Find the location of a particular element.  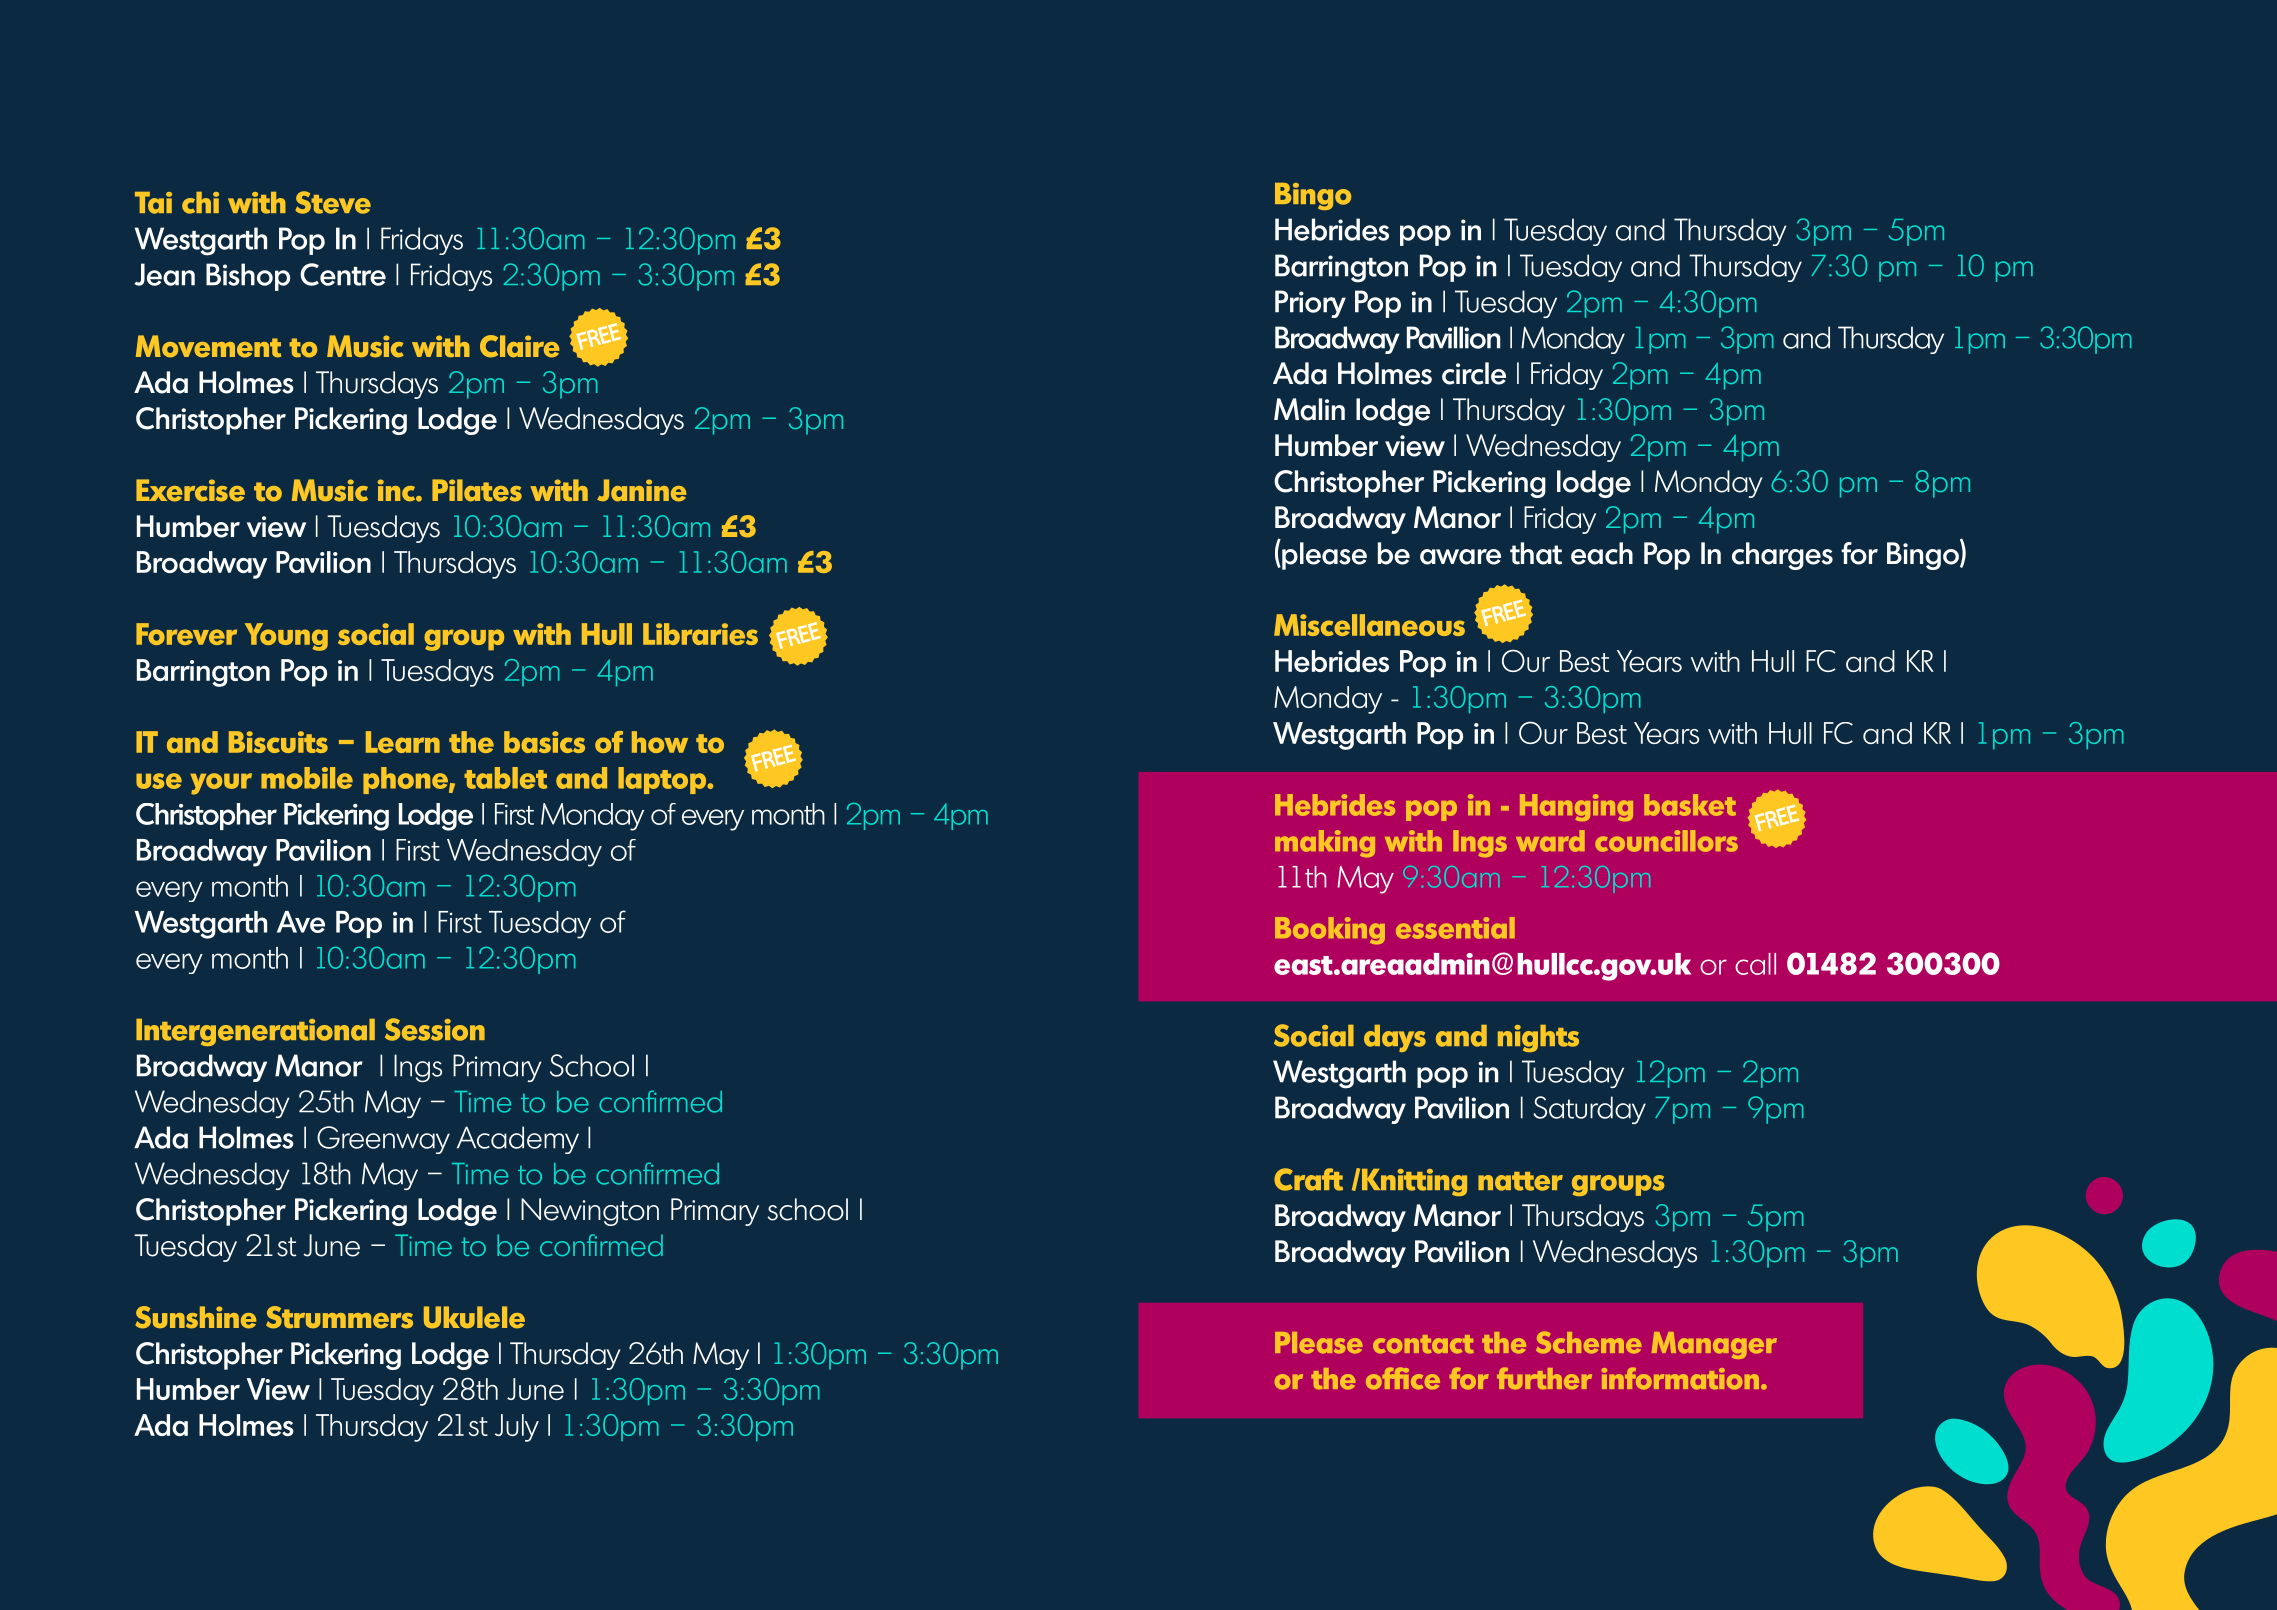

Ave is located at coordinates (301, 922).
